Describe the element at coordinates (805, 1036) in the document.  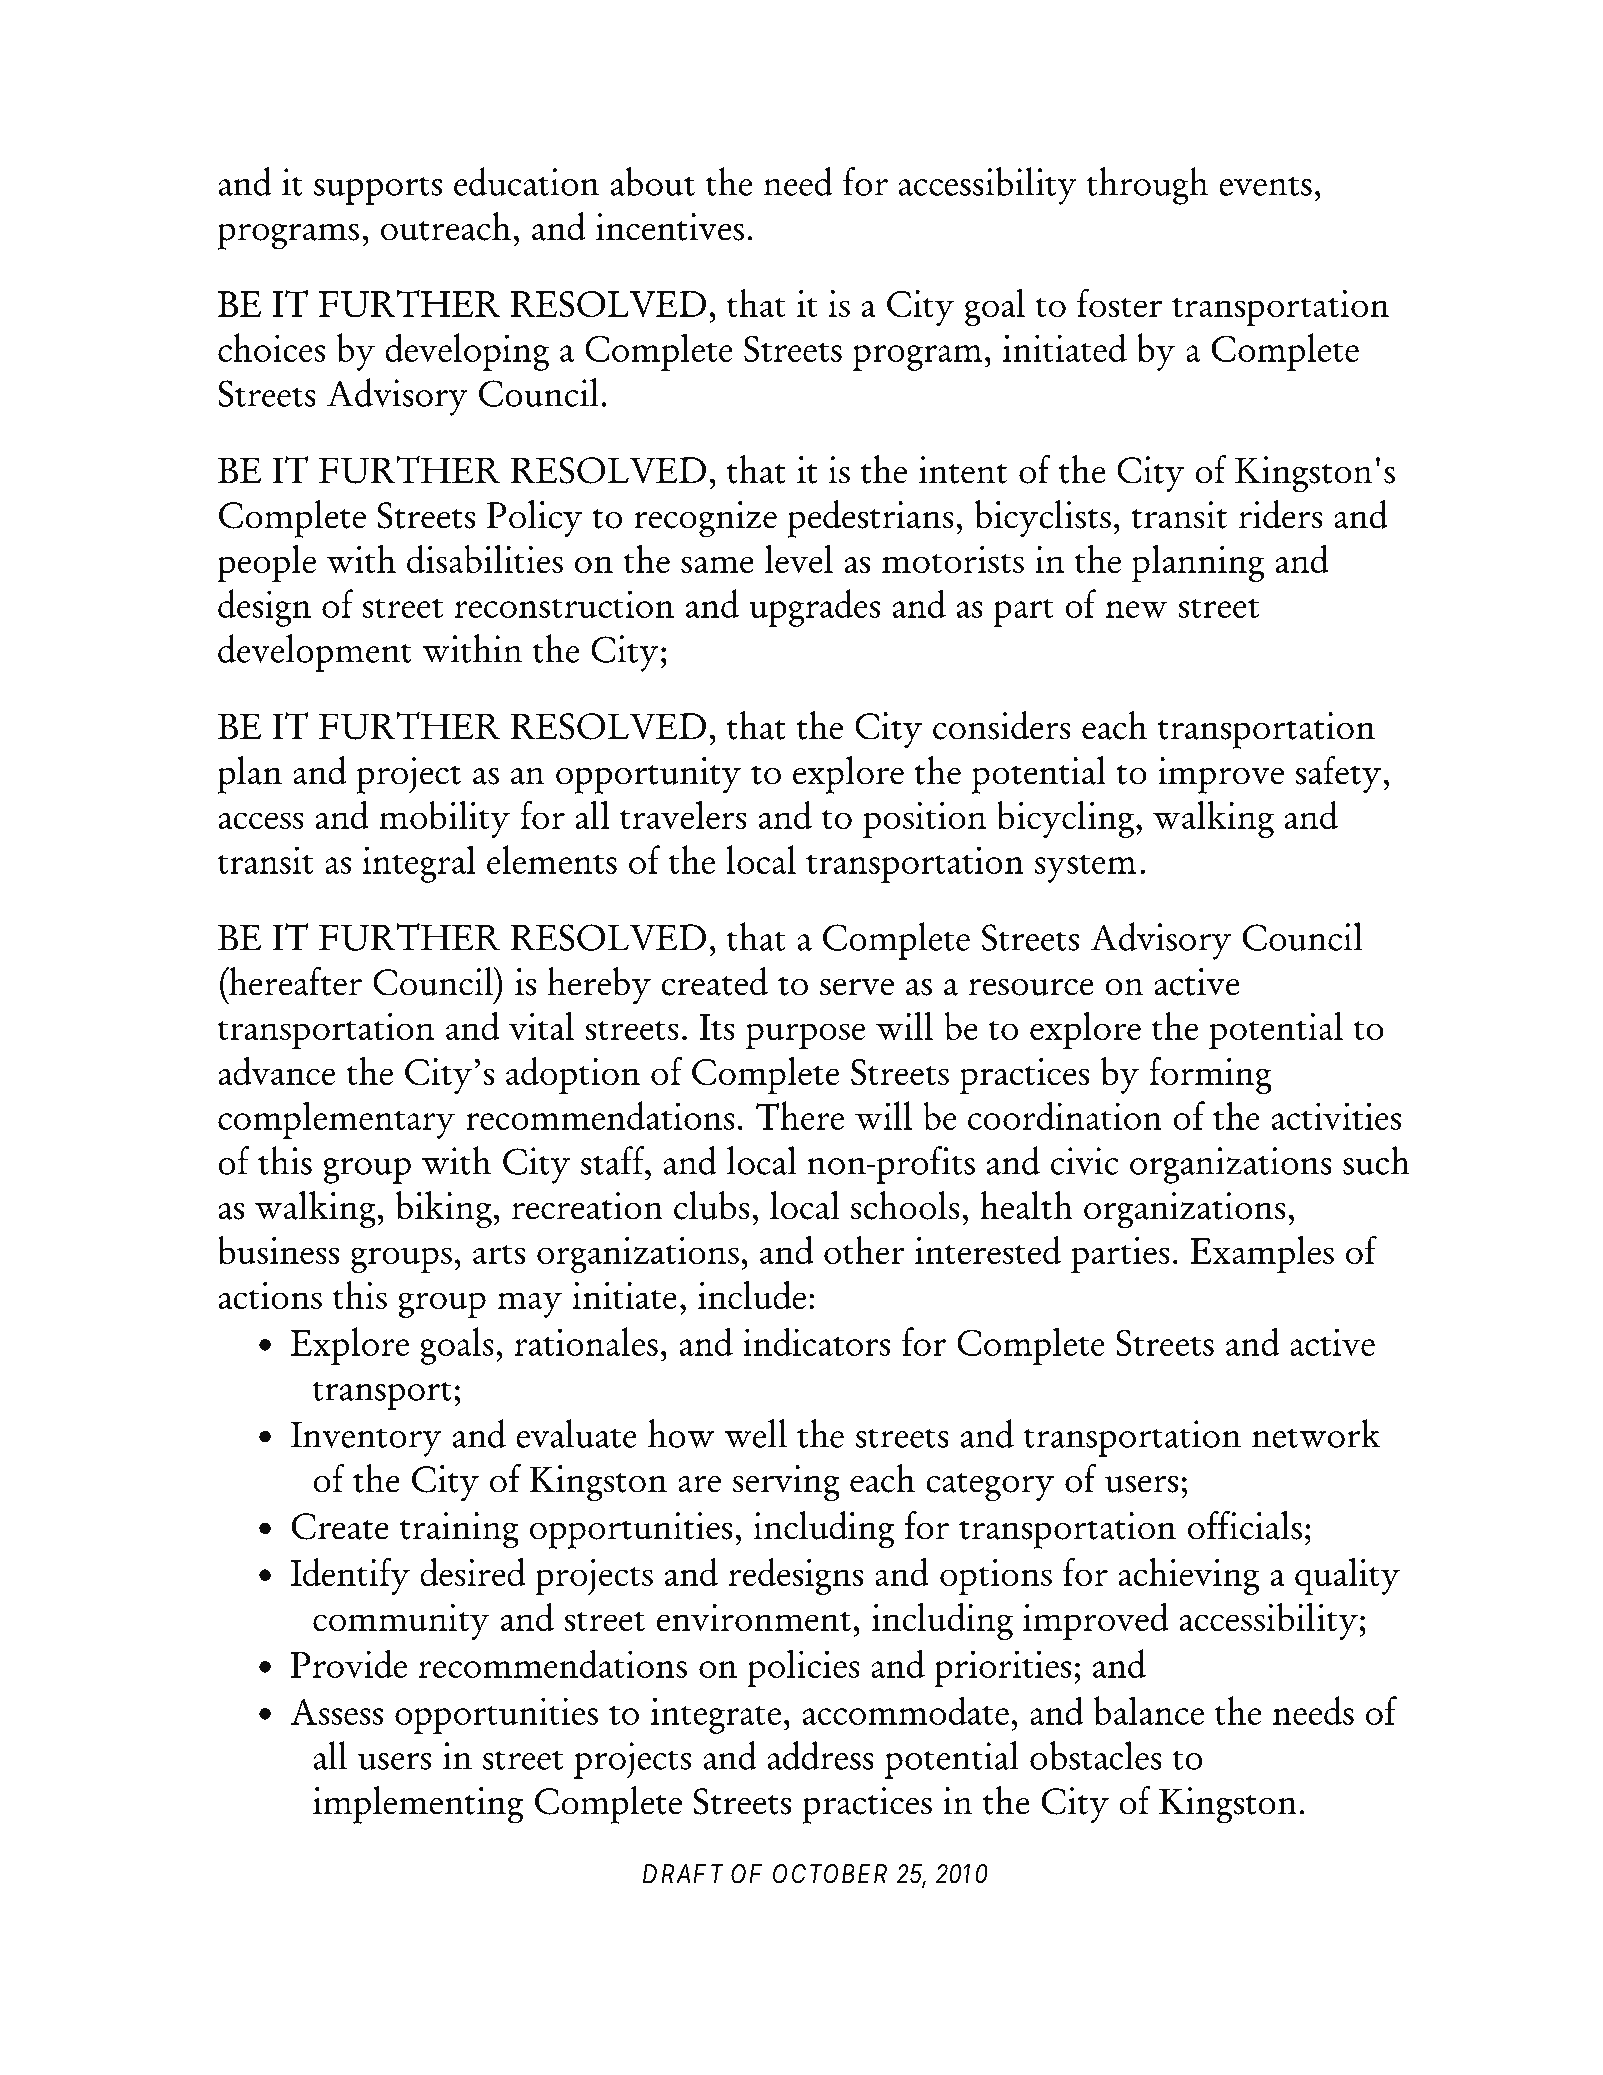
I see `purpose` at that location.
